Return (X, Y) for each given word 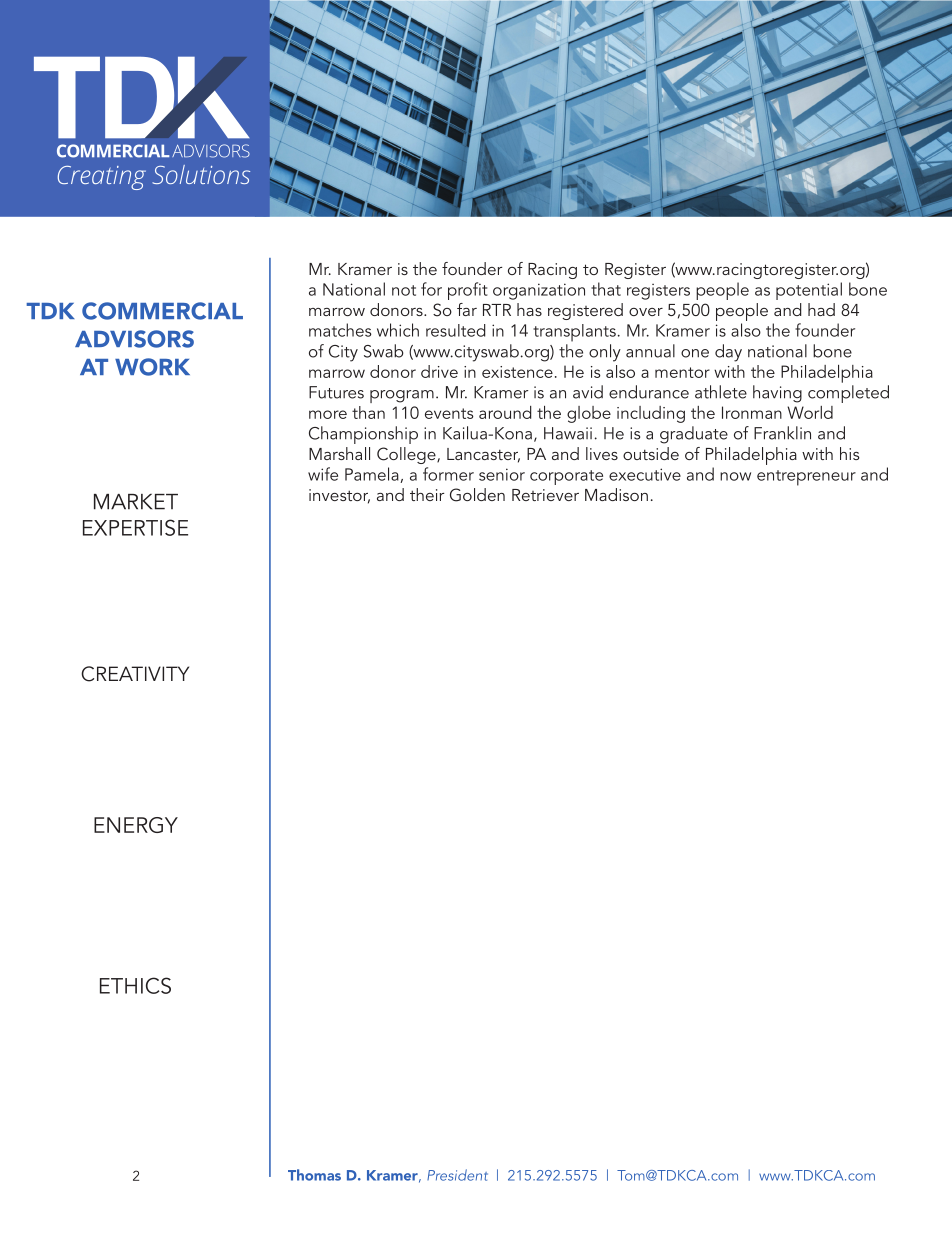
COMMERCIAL (162, 311)
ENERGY (136, 825)
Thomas (314, 1175)
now (735, 476)
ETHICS (135, 985)
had (821, 309)
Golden (477, 495)
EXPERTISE (135, 527)
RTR (497, 310)
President (457, 1175)
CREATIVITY (135, 674)
